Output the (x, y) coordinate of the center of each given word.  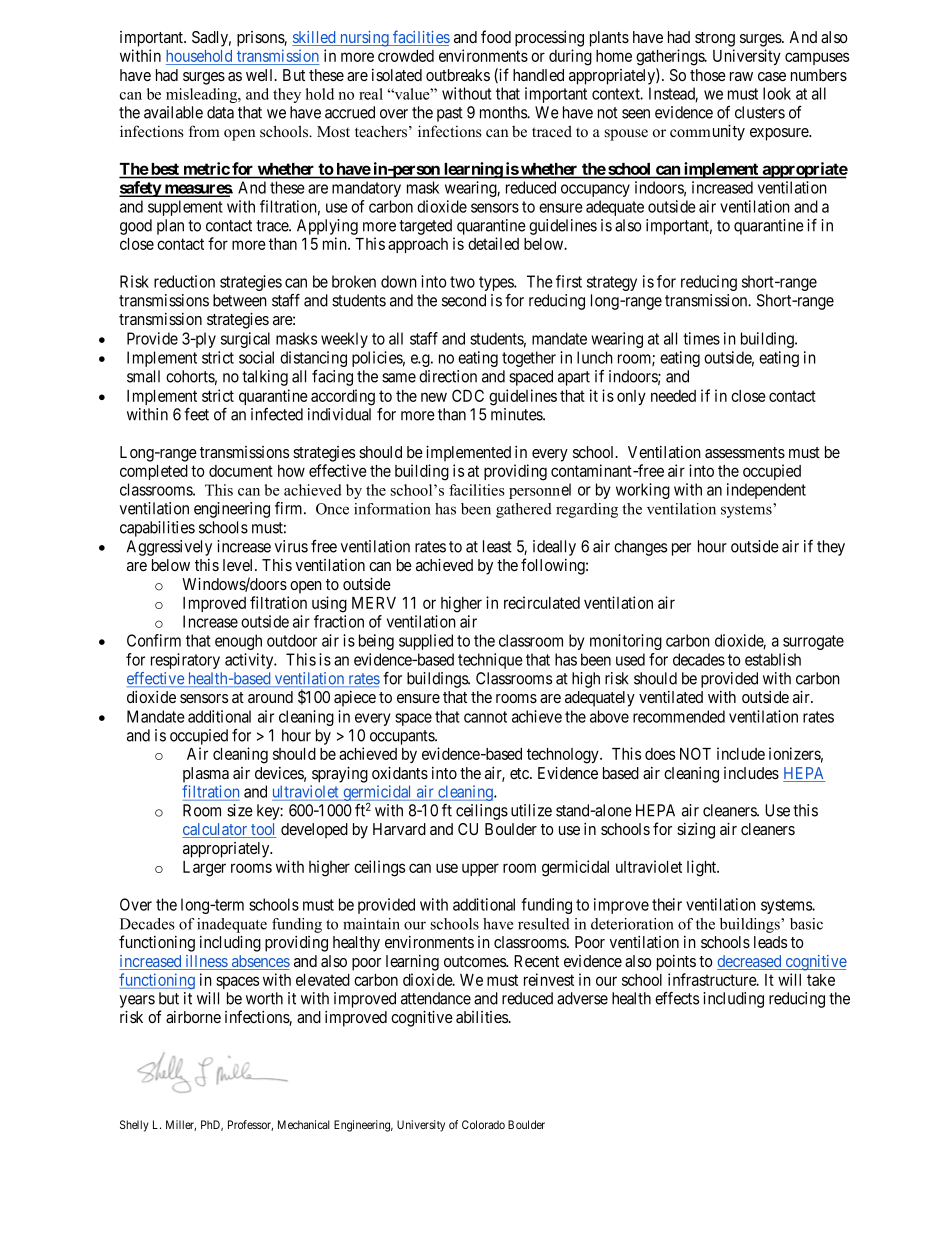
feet (196, 414)
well (261, 75)
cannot (485, 717)
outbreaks (458, 75)
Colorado (483, 1124)
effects (677, 998)
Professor (250, 1125)
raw (741, 76)
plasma (206, 775)
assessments (745, 452)
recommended (679, 716)
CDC (468, 395)
